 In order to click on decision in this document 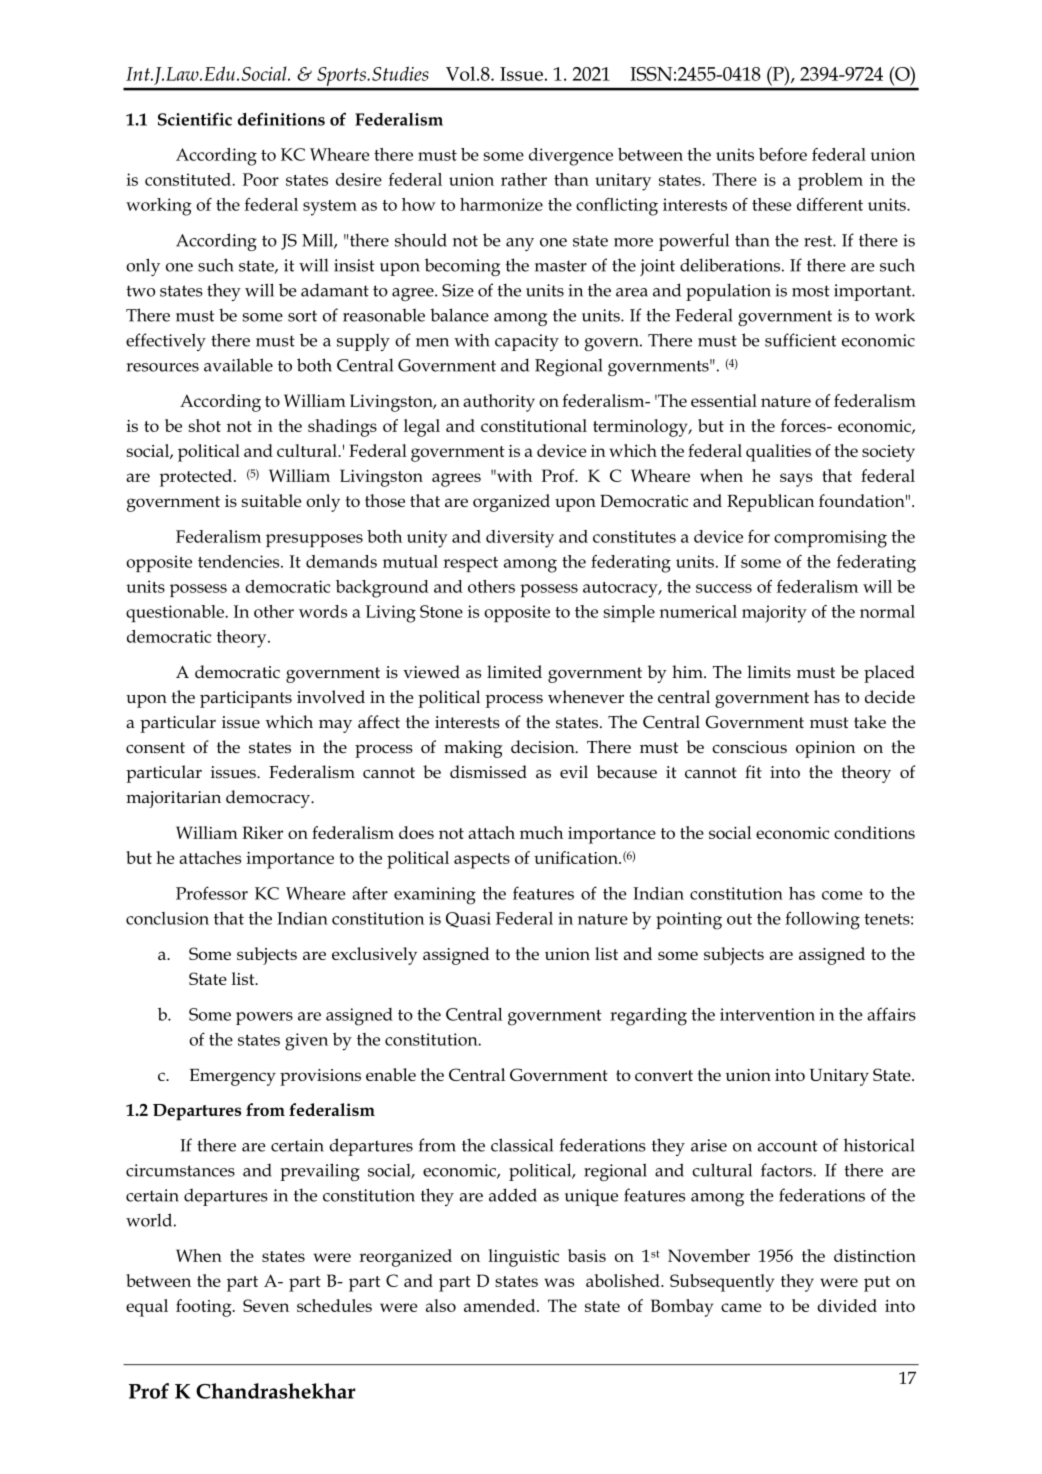, I will do `click(544, 747)`.
